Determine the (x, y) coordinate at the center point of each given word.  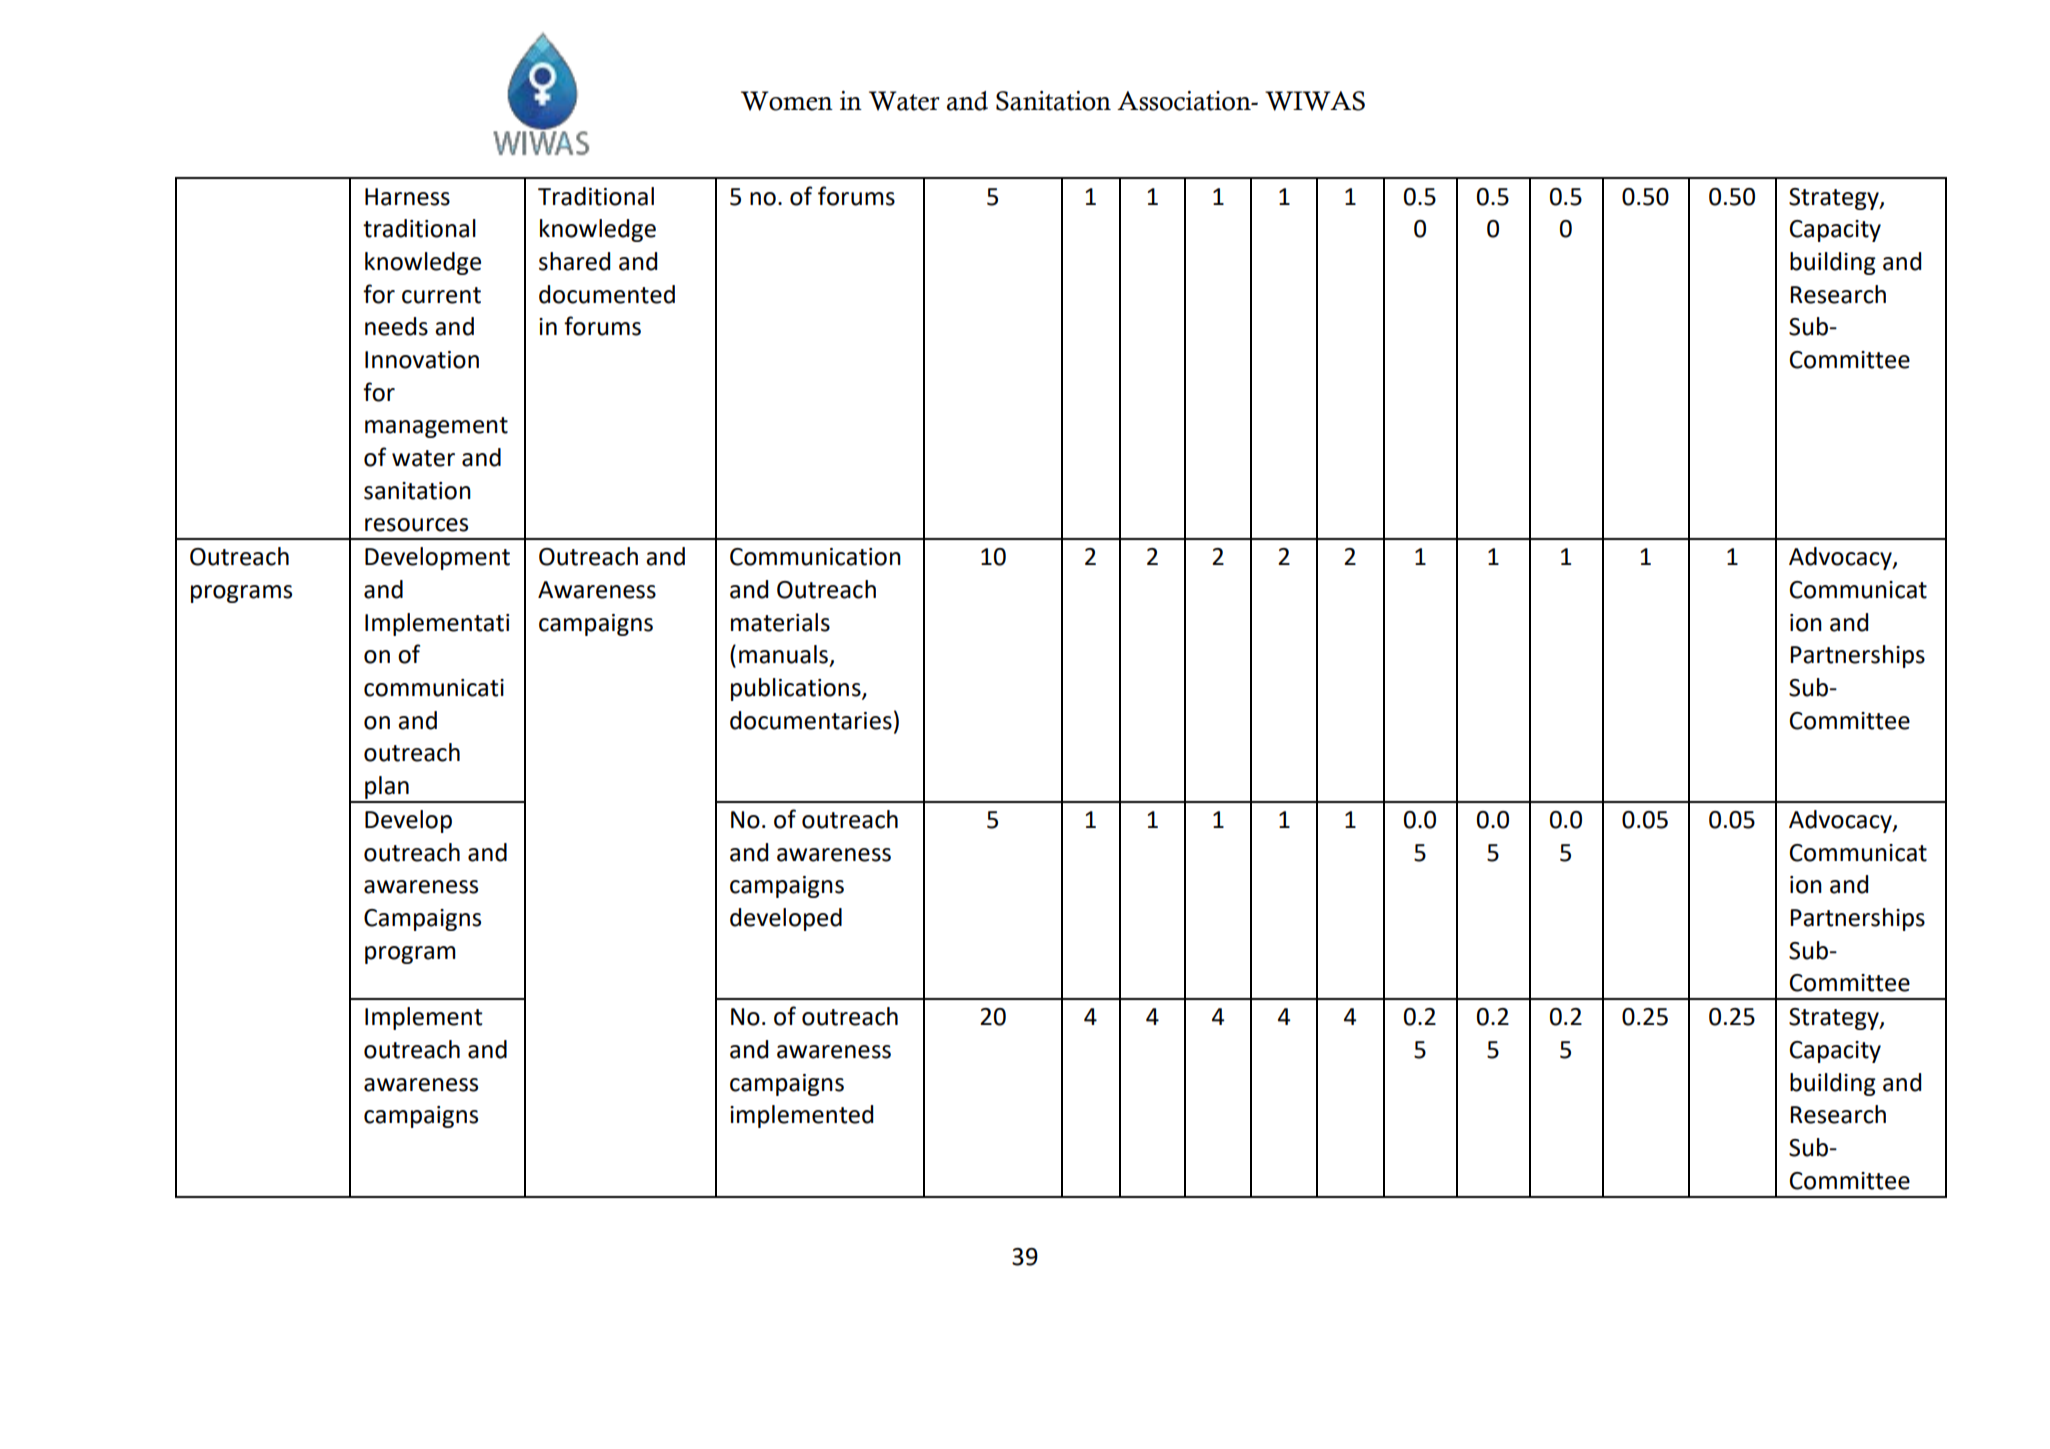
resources (416, 525)
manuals (783, 654)
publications (797, 689)
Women (787, 101)
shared (574, 261)
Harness (407, 197)
